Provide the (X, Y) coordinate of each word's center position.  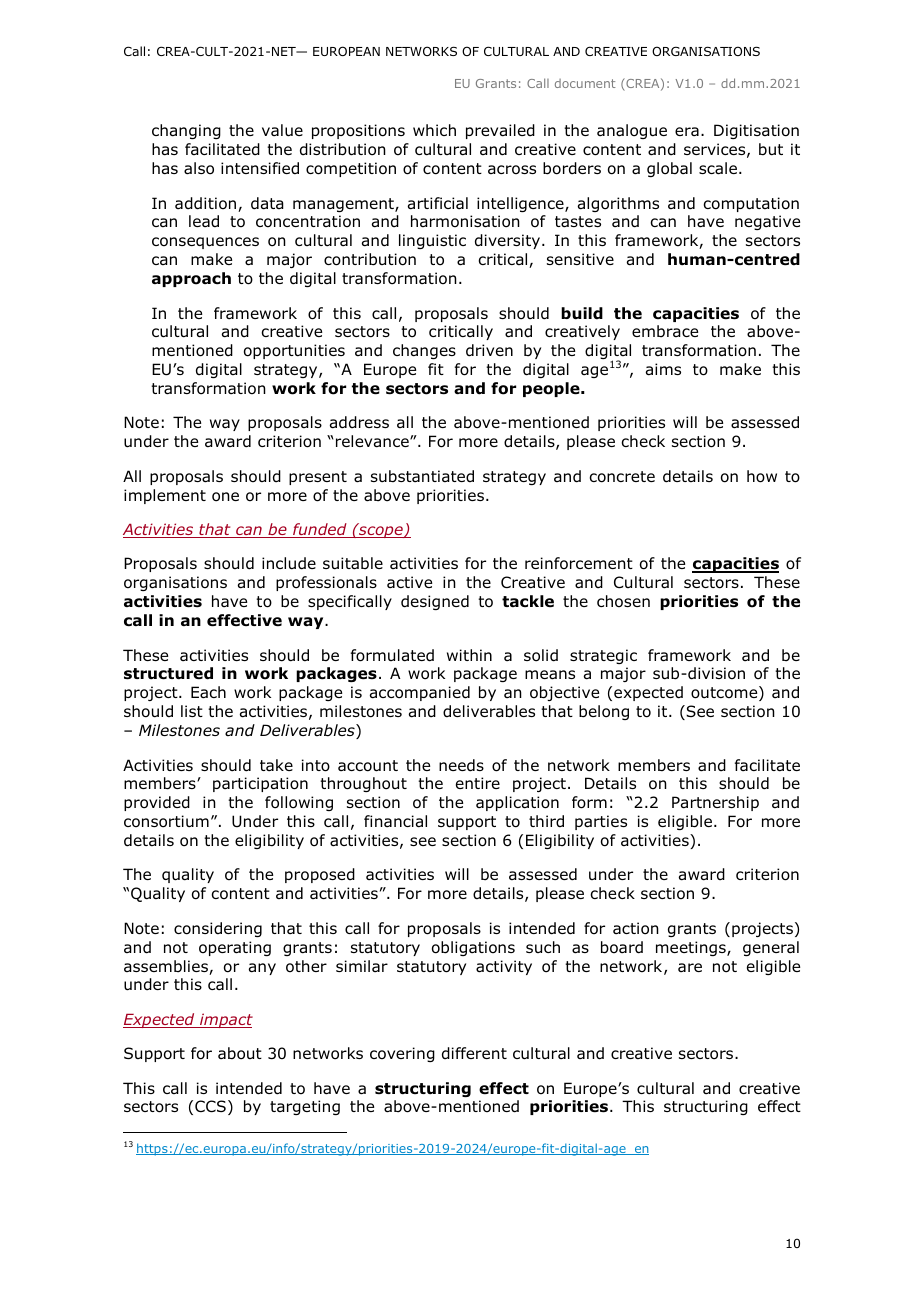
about (240, 1053)
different (474, 1053)
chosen (623, 601)
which (434, 130)
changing (186, 131)
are (690, 967)
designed (435, 602)
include (289, 563)
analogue (632, 131)
